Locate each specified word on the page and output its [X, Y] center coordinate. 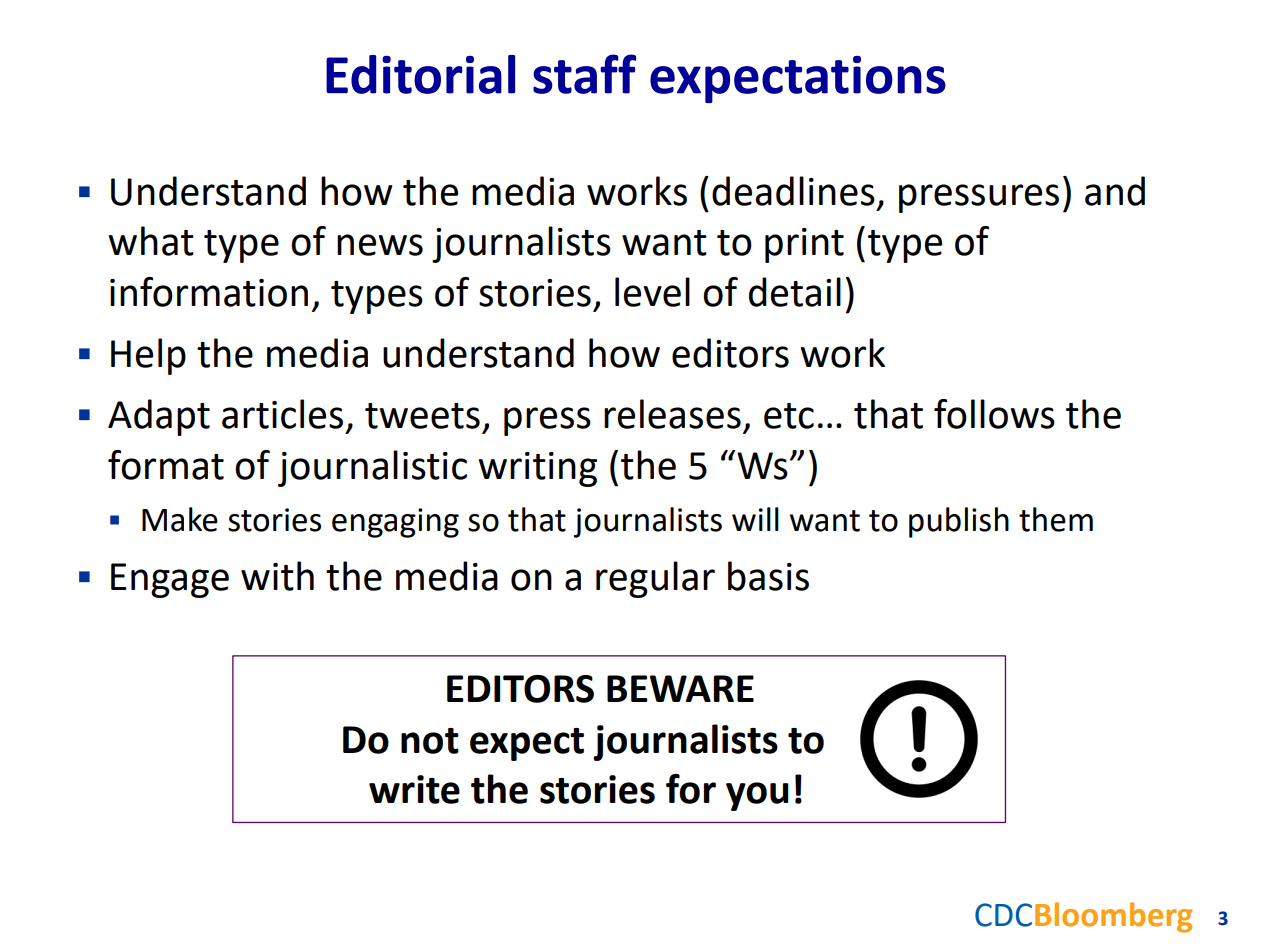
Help [148, 356]
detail [795, 292]
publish [959, 522]
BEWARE [680, 688]
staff [584, 74]
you [757, 796]
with [277, 576]
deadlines [793, 191]
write [414, 789]
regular [655, 579]
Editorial [420, 74]
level [652, 292]
